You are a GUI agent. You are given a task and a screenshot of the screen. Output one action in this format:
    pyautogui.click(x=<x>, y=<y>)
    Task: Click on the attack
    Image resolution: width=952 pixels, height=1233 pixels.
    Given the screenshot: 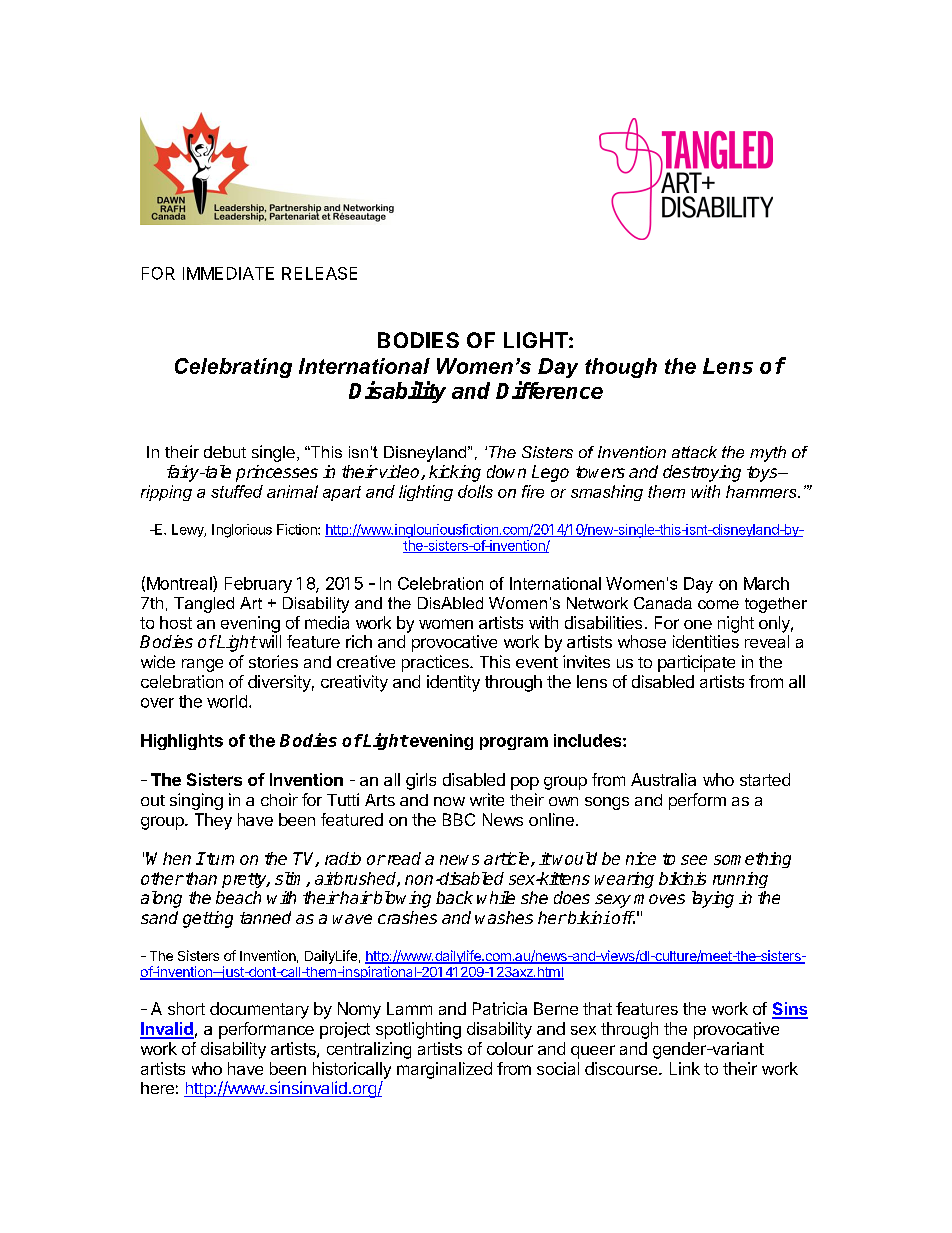 What is the action you would take?
    pyautogui.click(x=694, y=452)
